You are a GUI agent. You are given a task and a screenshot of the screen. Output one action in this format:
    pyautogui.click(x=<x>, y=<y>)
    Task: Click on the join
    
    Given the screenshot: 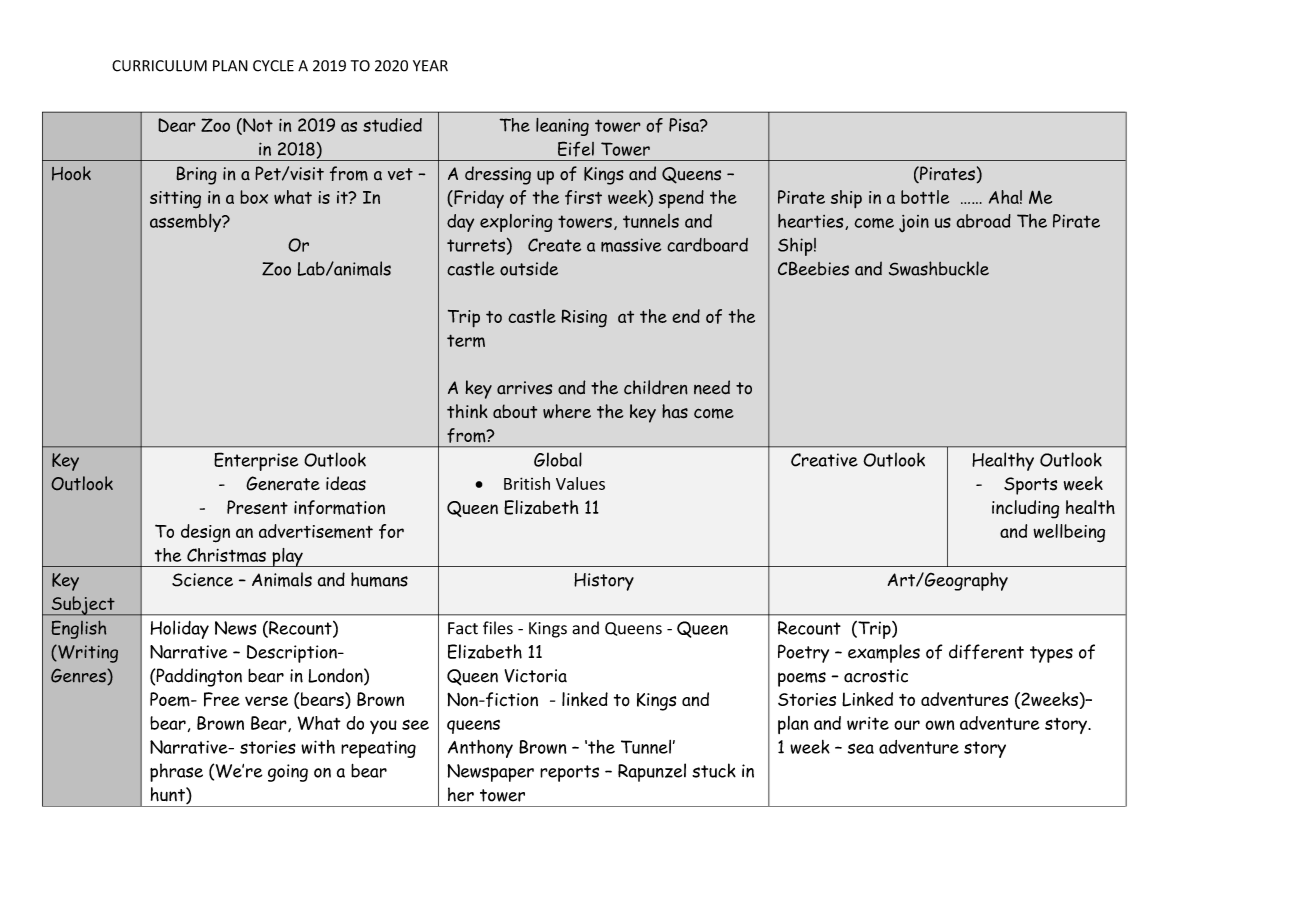 What is the action you would take?
    pyautogui.click(x=914, y=224)
